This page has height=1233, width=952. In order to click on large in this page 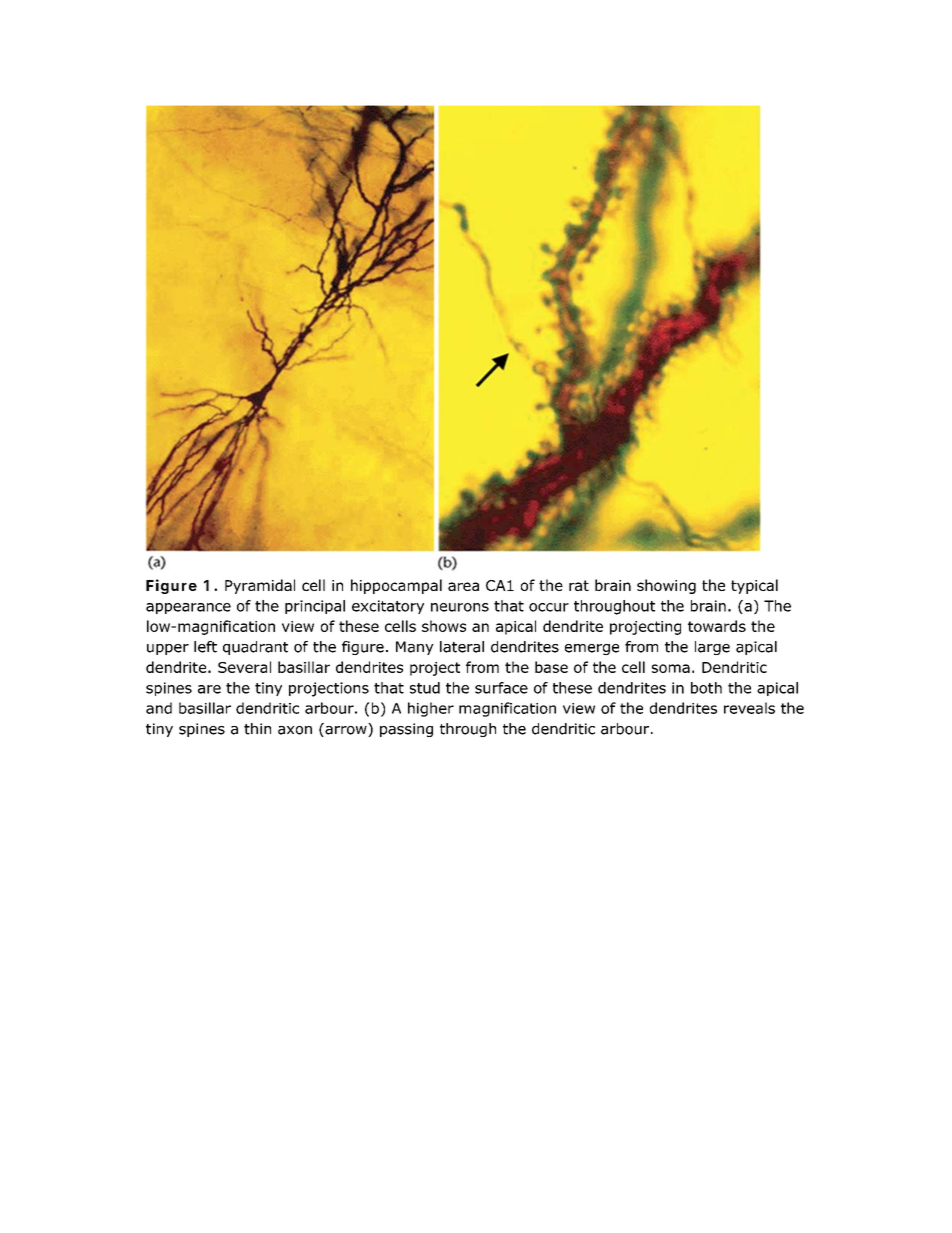, I will do `click(712, 648)`.
